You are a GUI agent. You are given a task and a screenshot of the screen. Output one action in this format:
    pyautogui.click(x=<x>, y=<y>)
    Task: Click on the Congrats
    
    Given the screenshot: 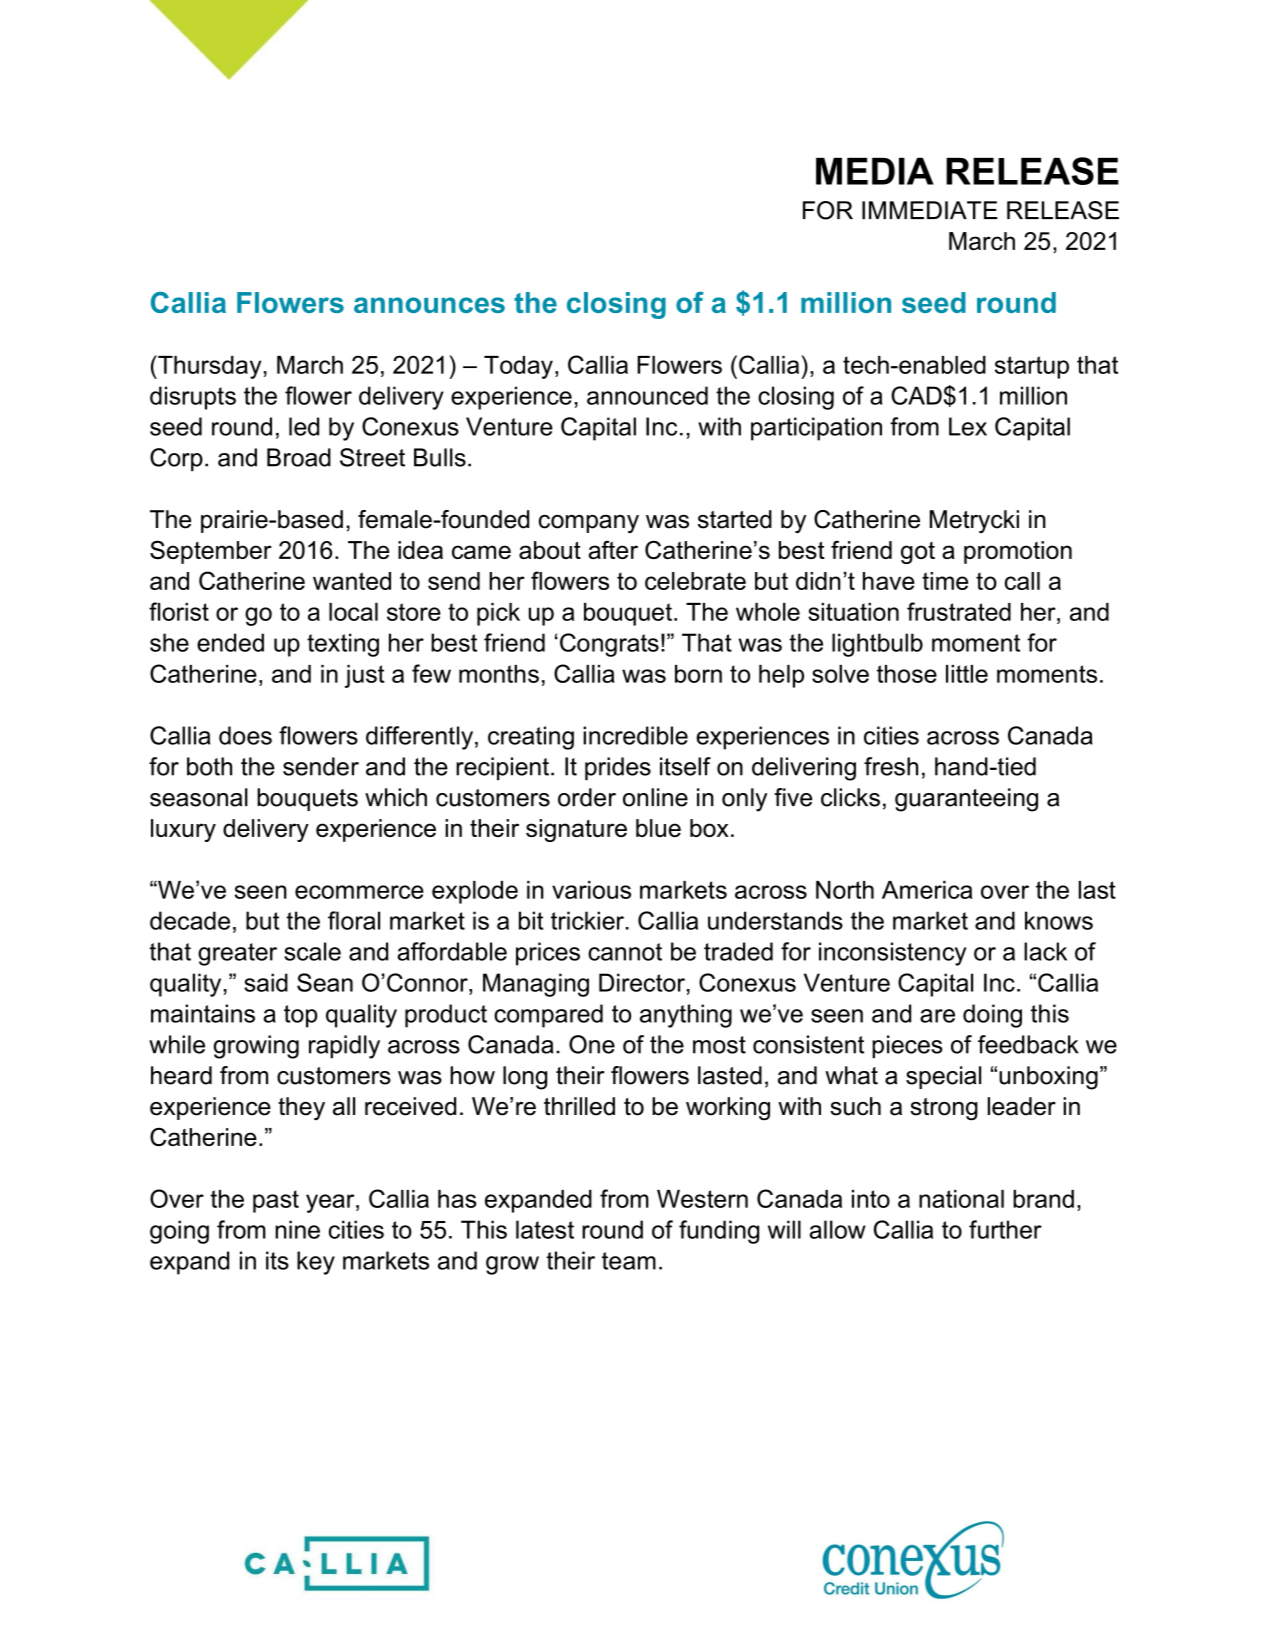 What is the action you would take?
    pyautogui.click(x=609, y=645)
